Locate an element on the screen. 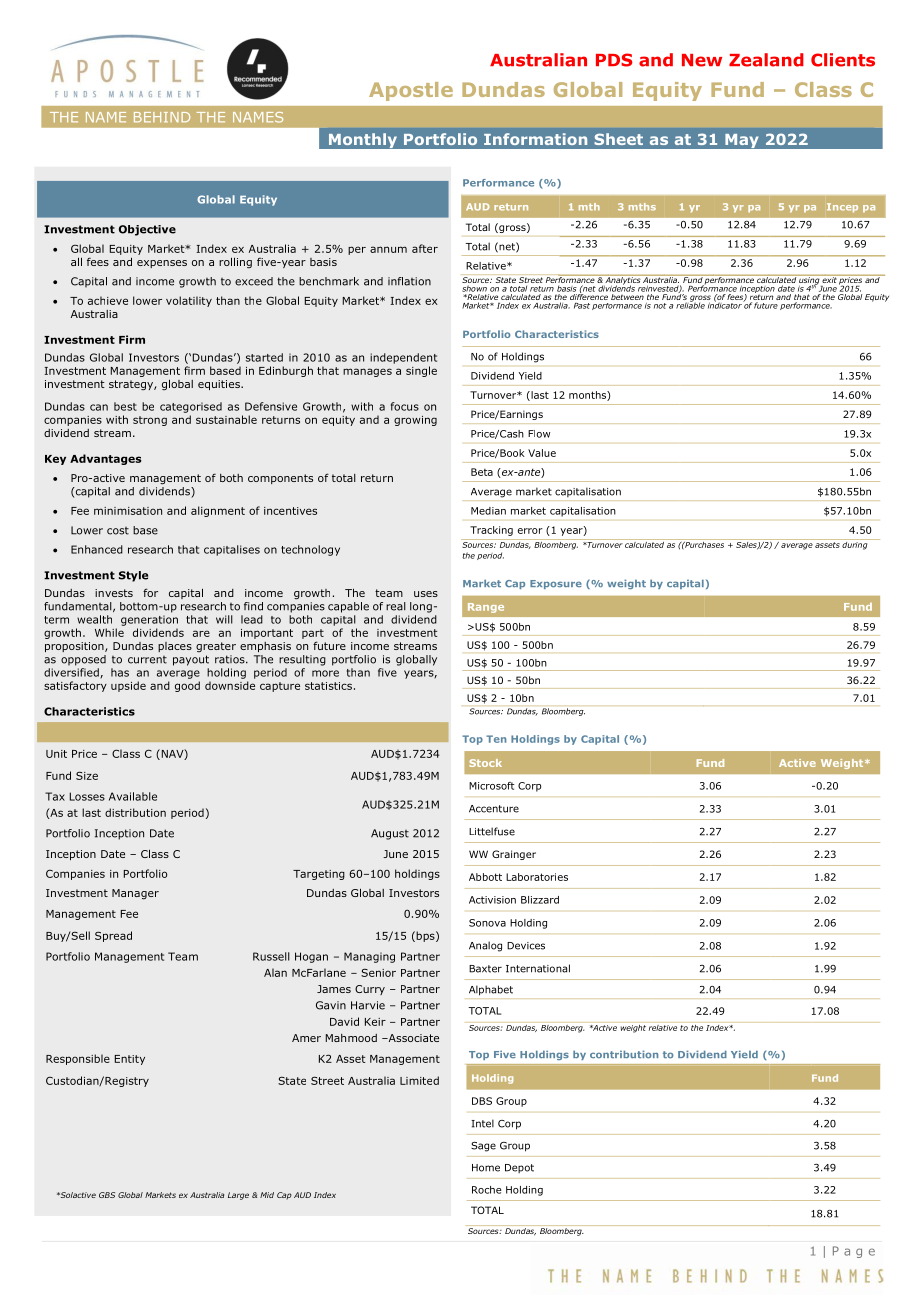 The width and height of the screenshot is (924, 1308). during is located at coordinates (855, 544).
